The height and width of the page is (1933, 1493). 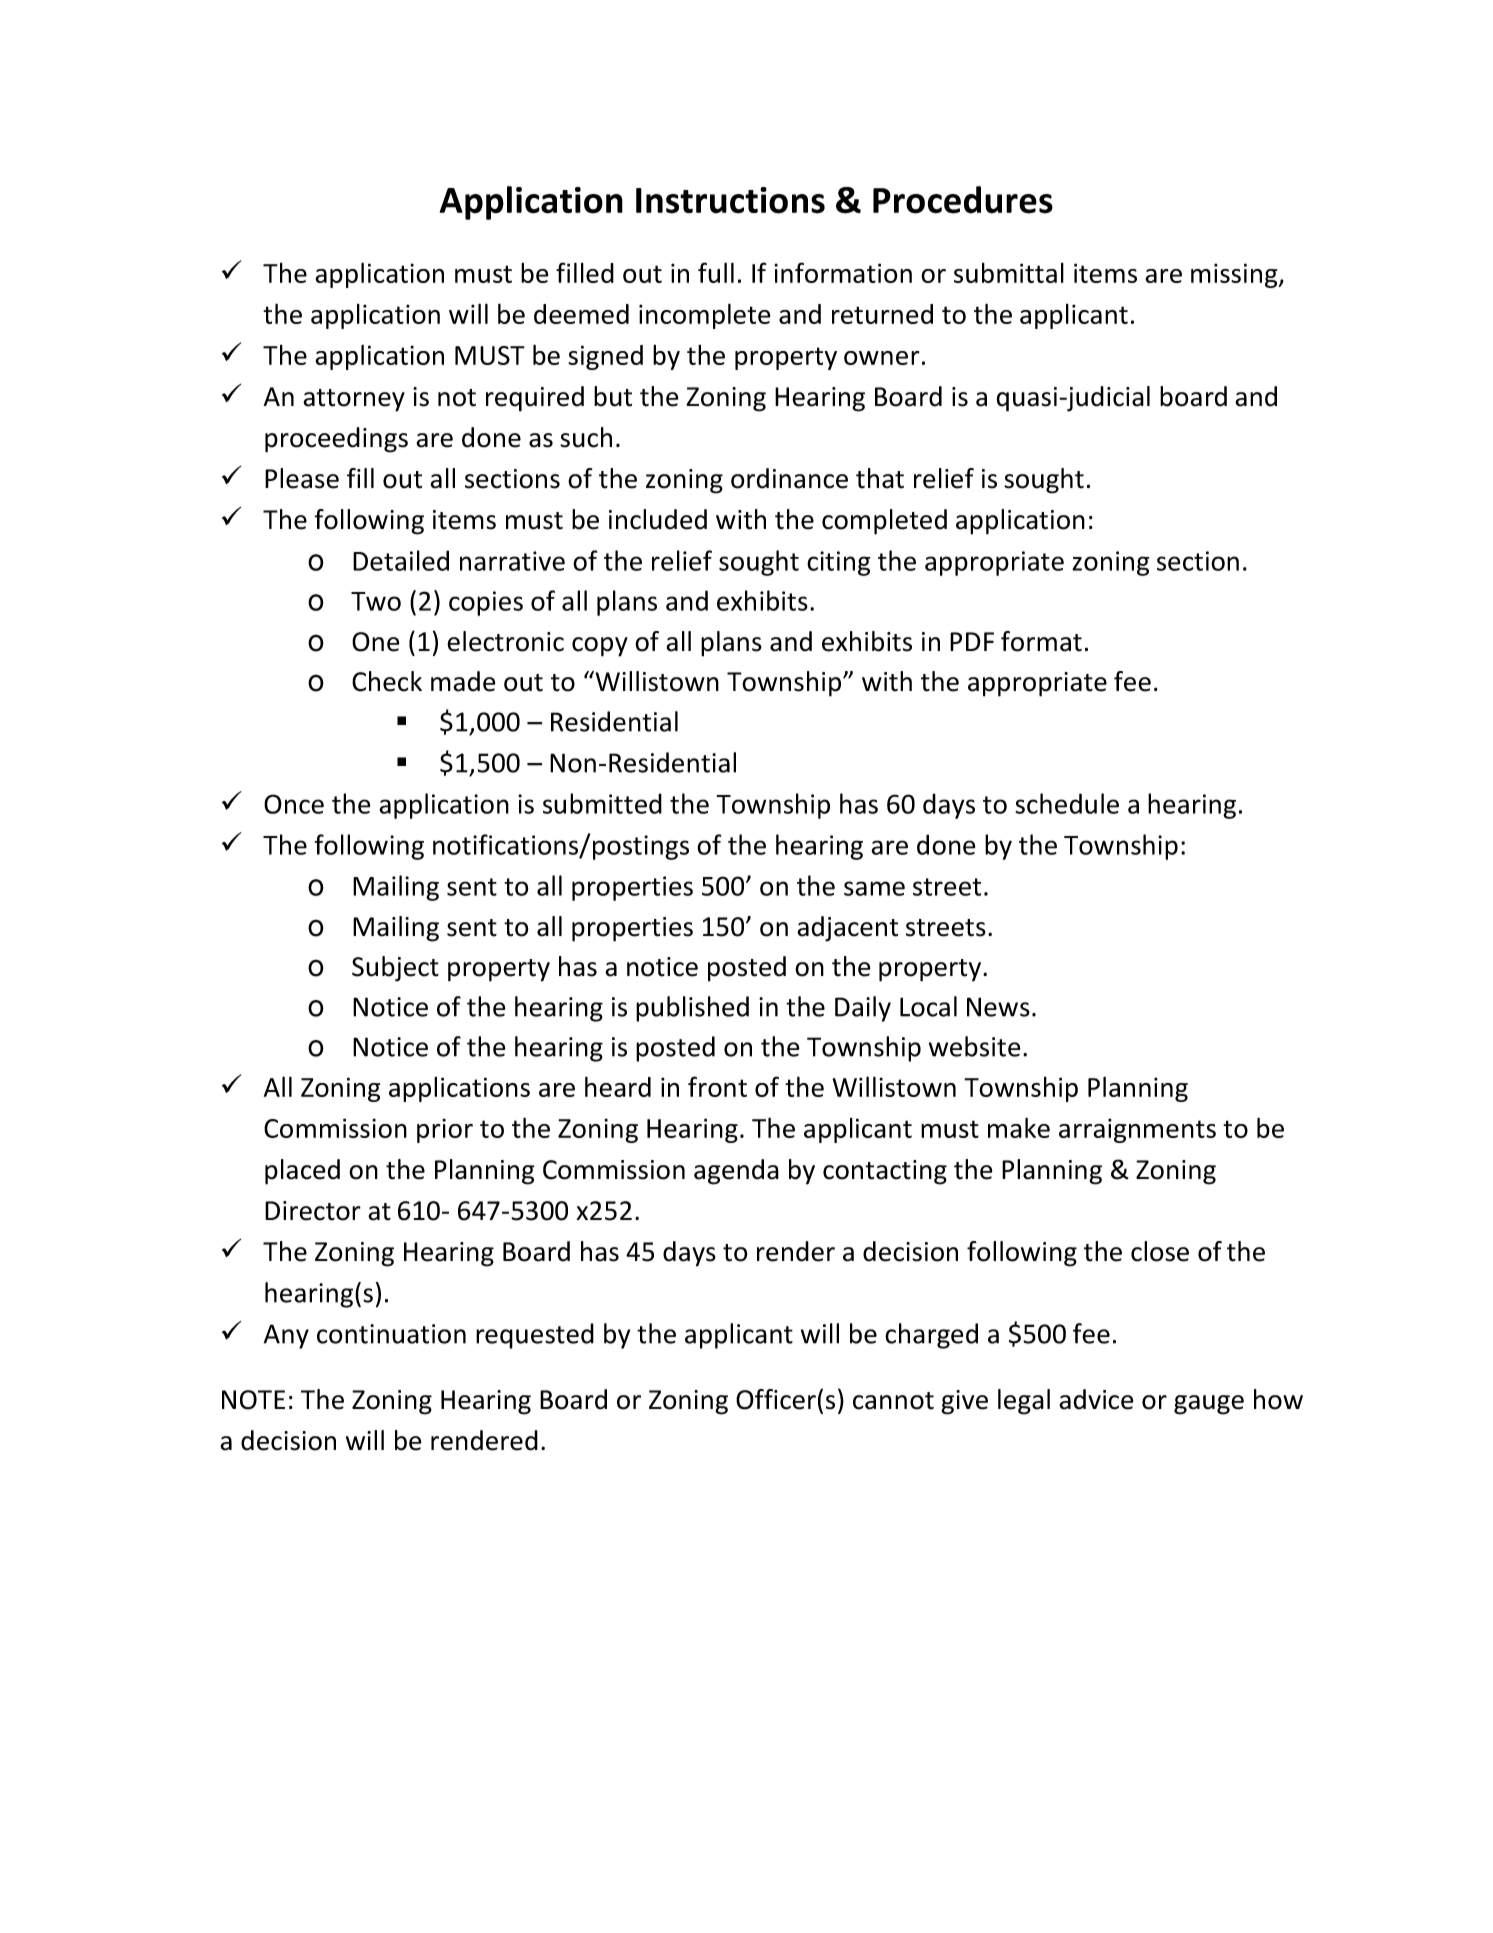 What do you see at coordinates (1096, 1399) in the page?
I see `advice` at bounding box center [1096, 1399].
